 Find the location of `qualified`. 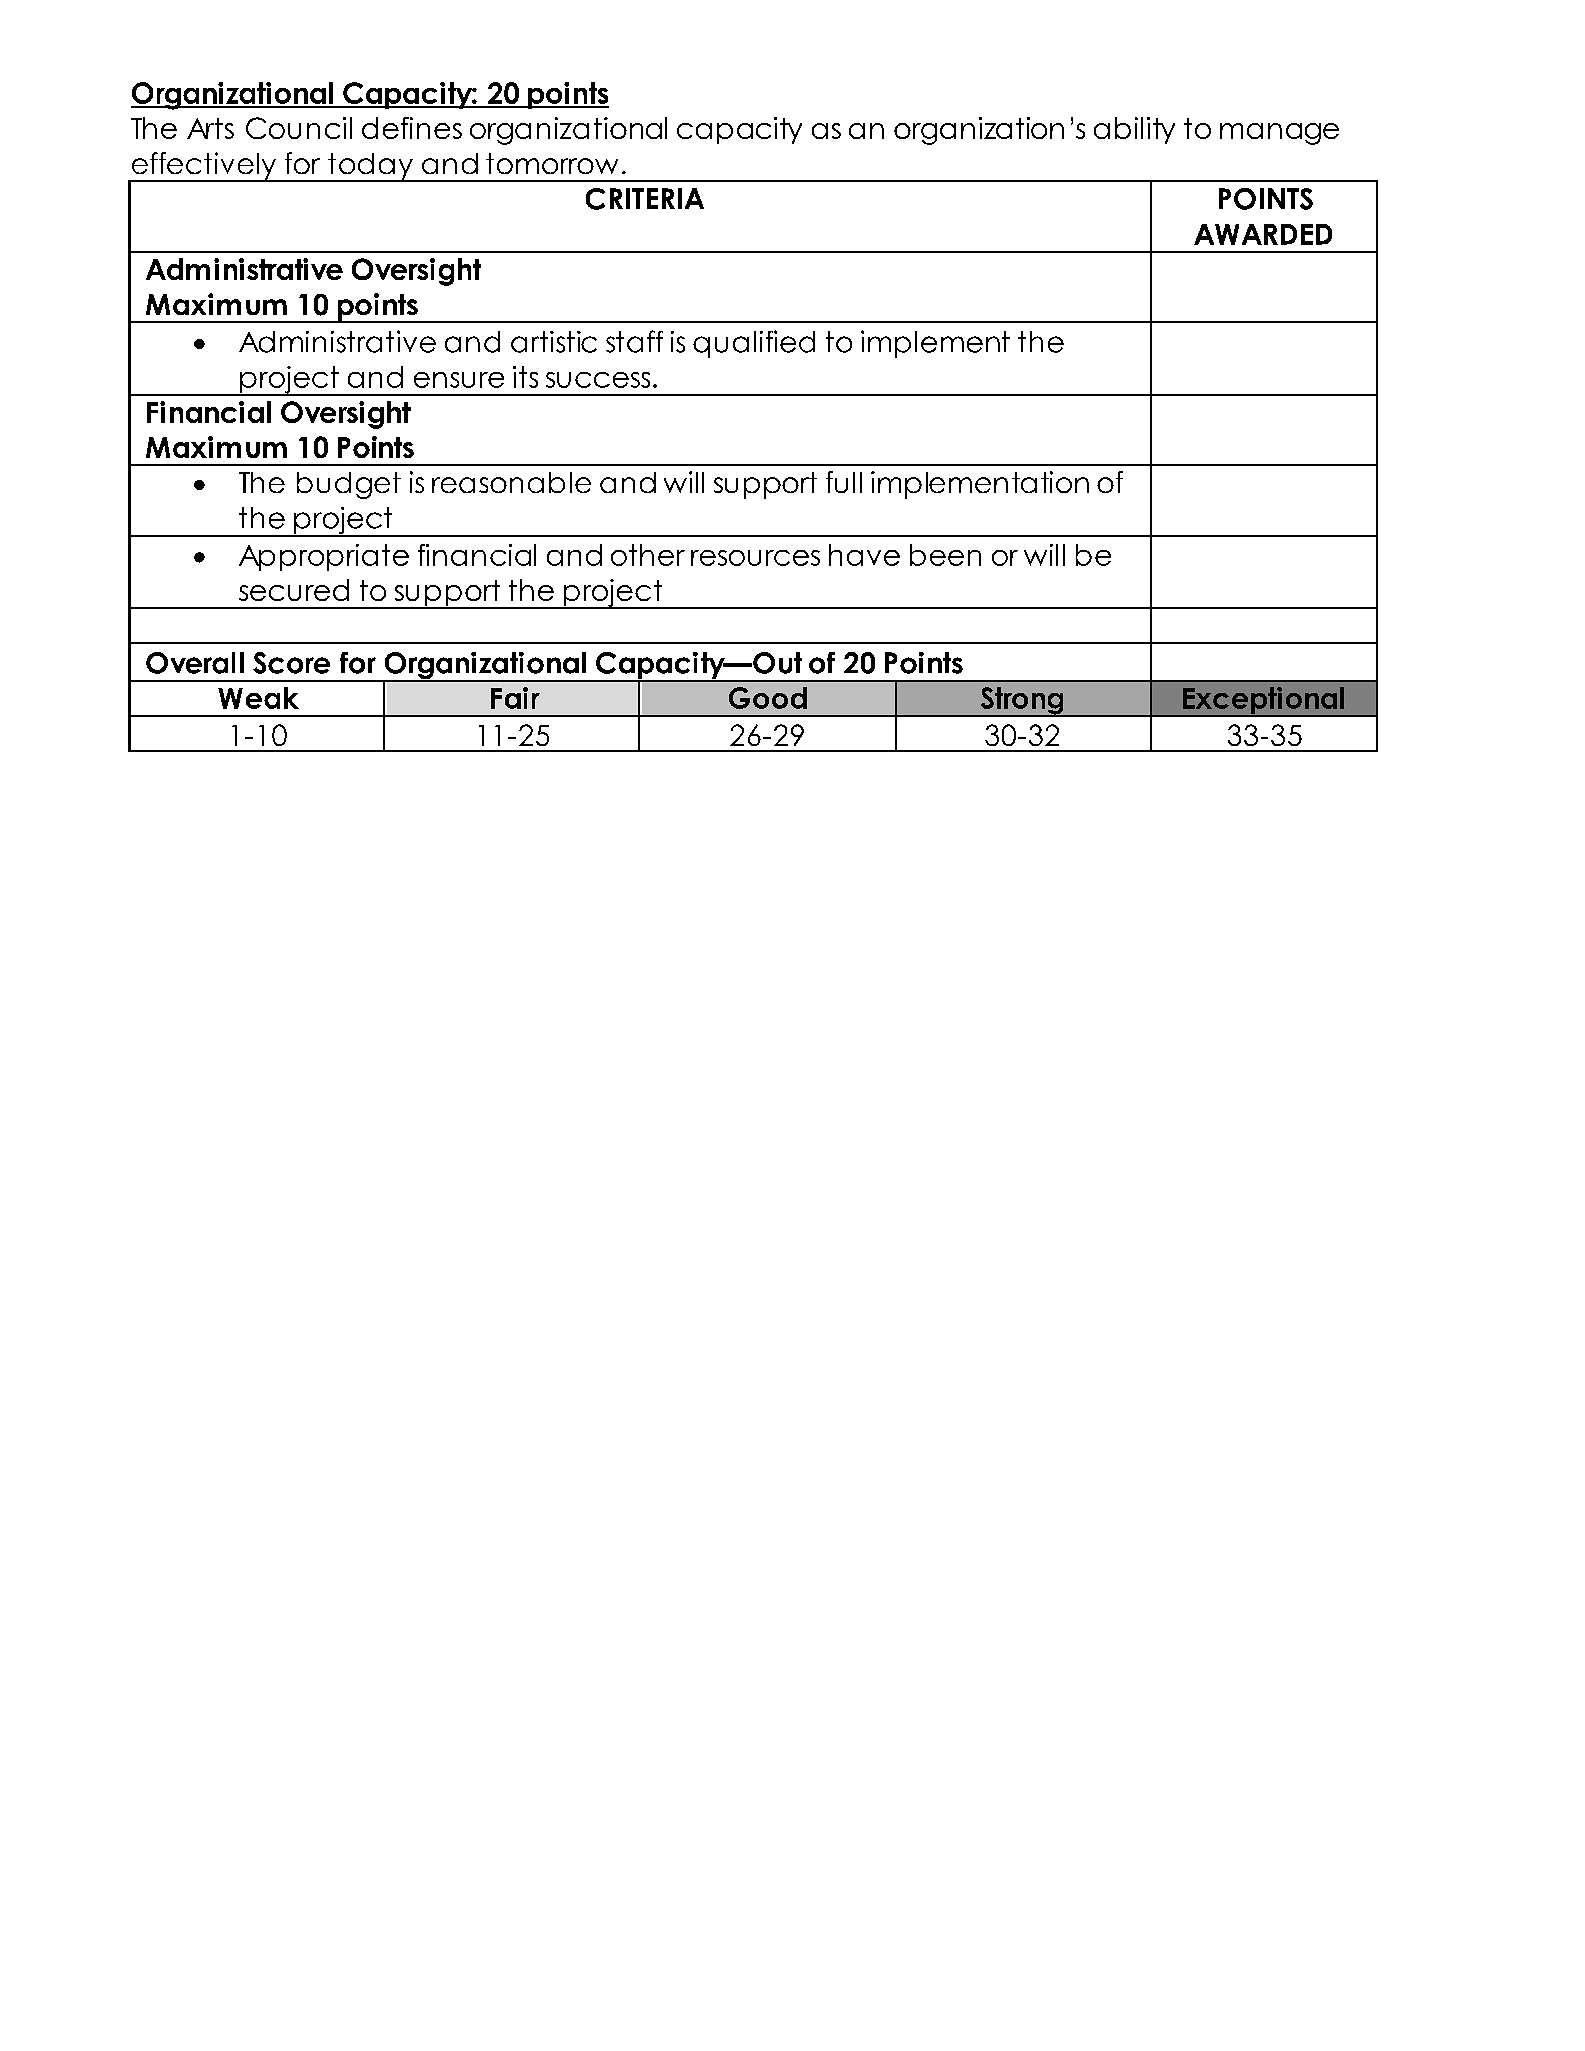

qualified is located at coordinates (754, 344).
